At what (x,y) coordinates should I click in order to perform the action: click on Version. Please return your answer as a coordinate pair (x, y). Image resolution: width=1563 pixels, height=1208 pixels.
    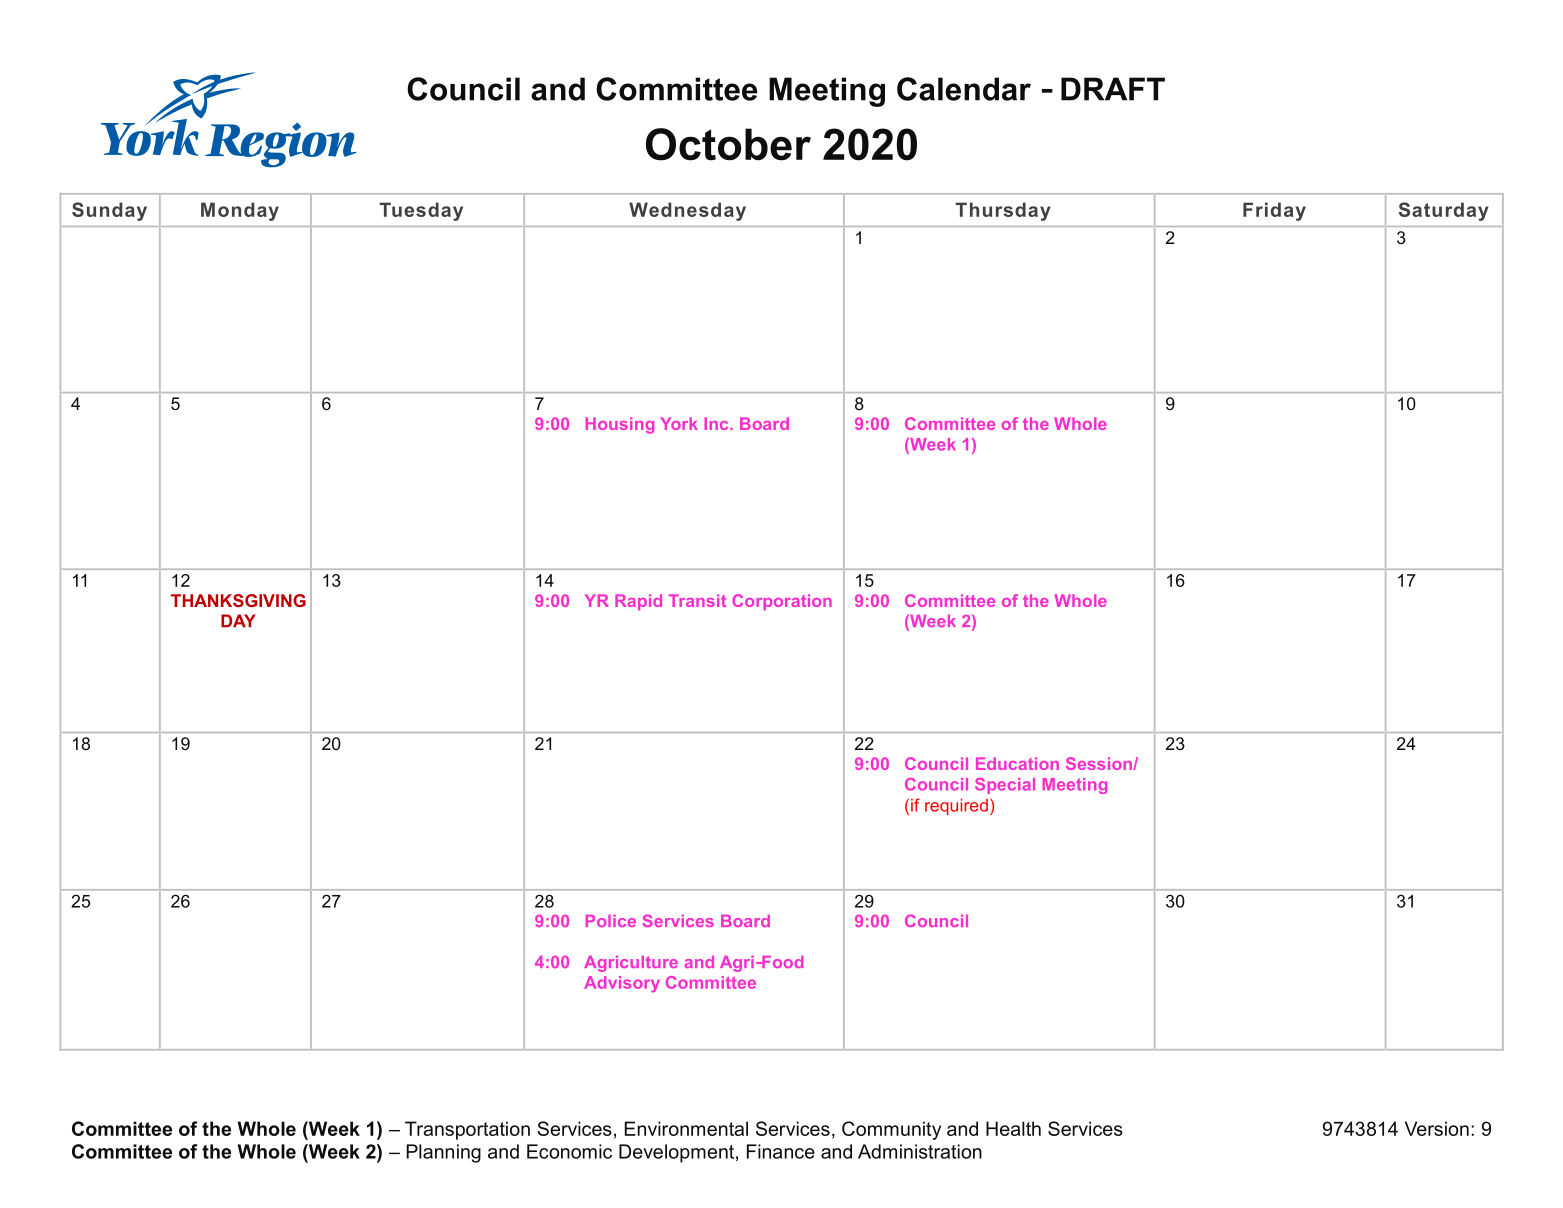
    Looking at the image, I should click on (1437, 1128).
